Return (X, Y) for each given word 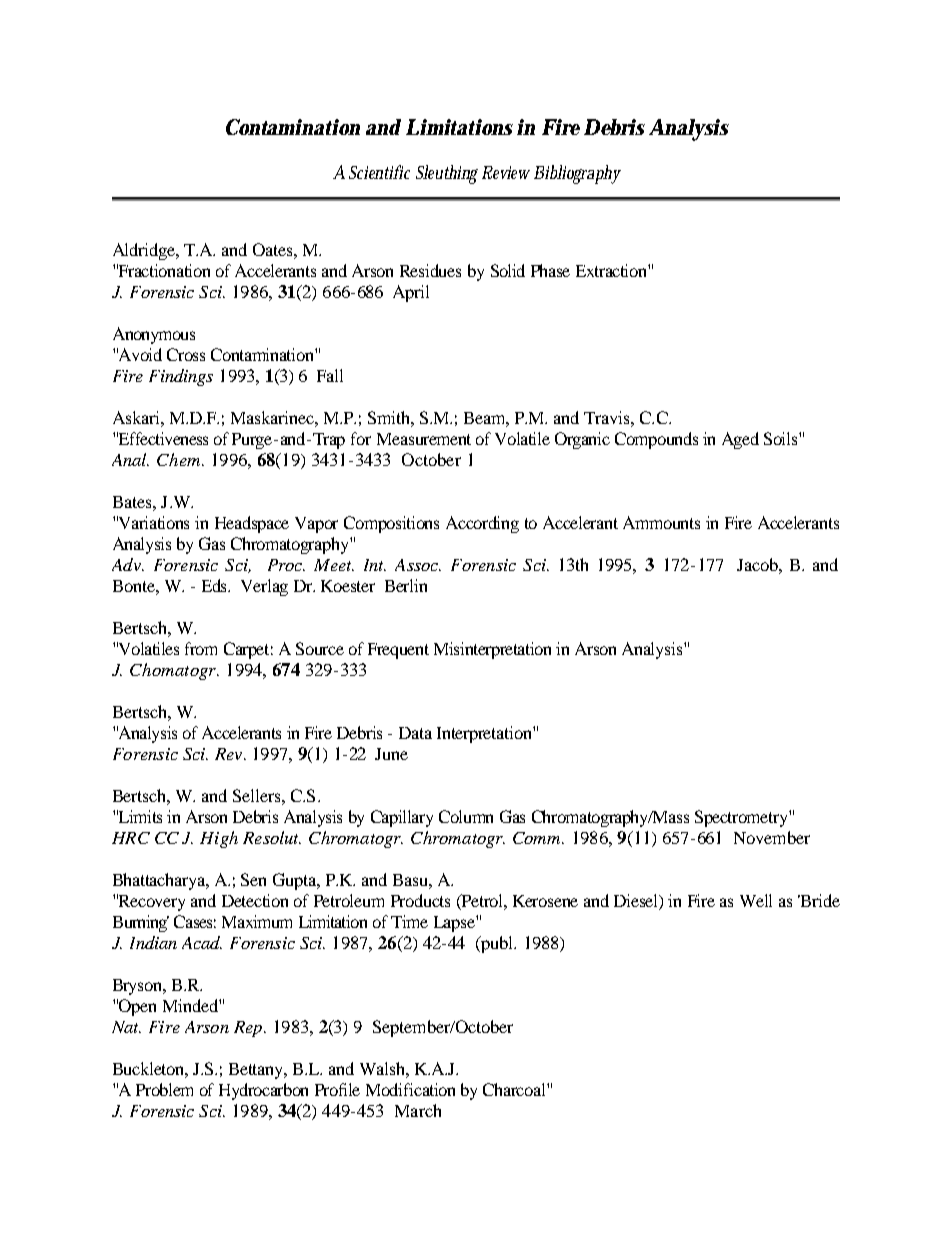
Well (756, 900)
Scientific (379, 172)
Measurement (424, 439)
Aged (740, 440)
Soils (782, 438)
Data (415, 733)
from (201, 648)
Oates (274, 249)
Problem (164, 1089)
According (482, 524)
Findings (181, 377)
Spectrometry (742, 818)
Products (420, 900)
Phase (550, 270)
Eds (216, 585)
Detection (255, 900)
